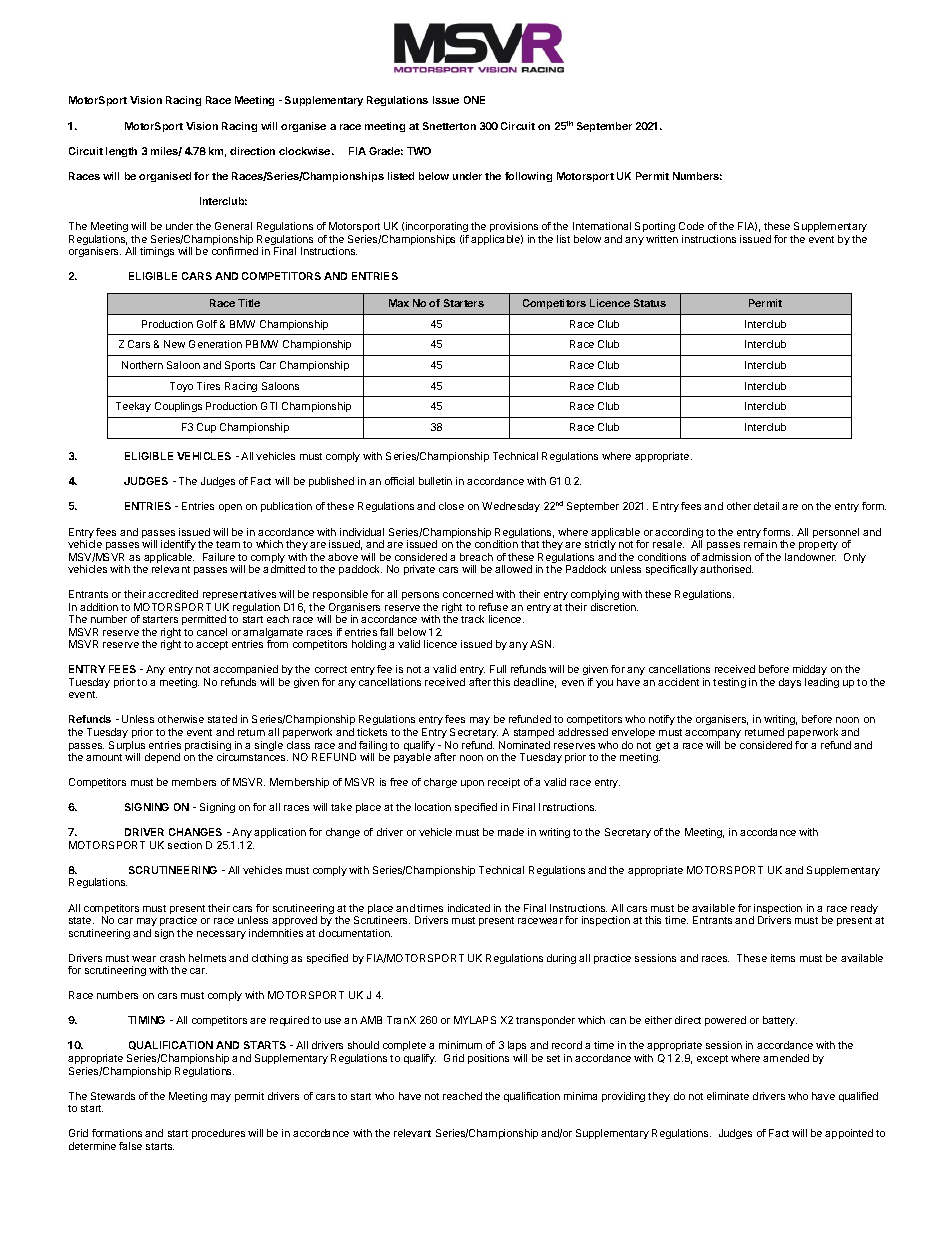  Describe the element at coordinates (472, 619) in the screenshot. I see `track` at that location.
